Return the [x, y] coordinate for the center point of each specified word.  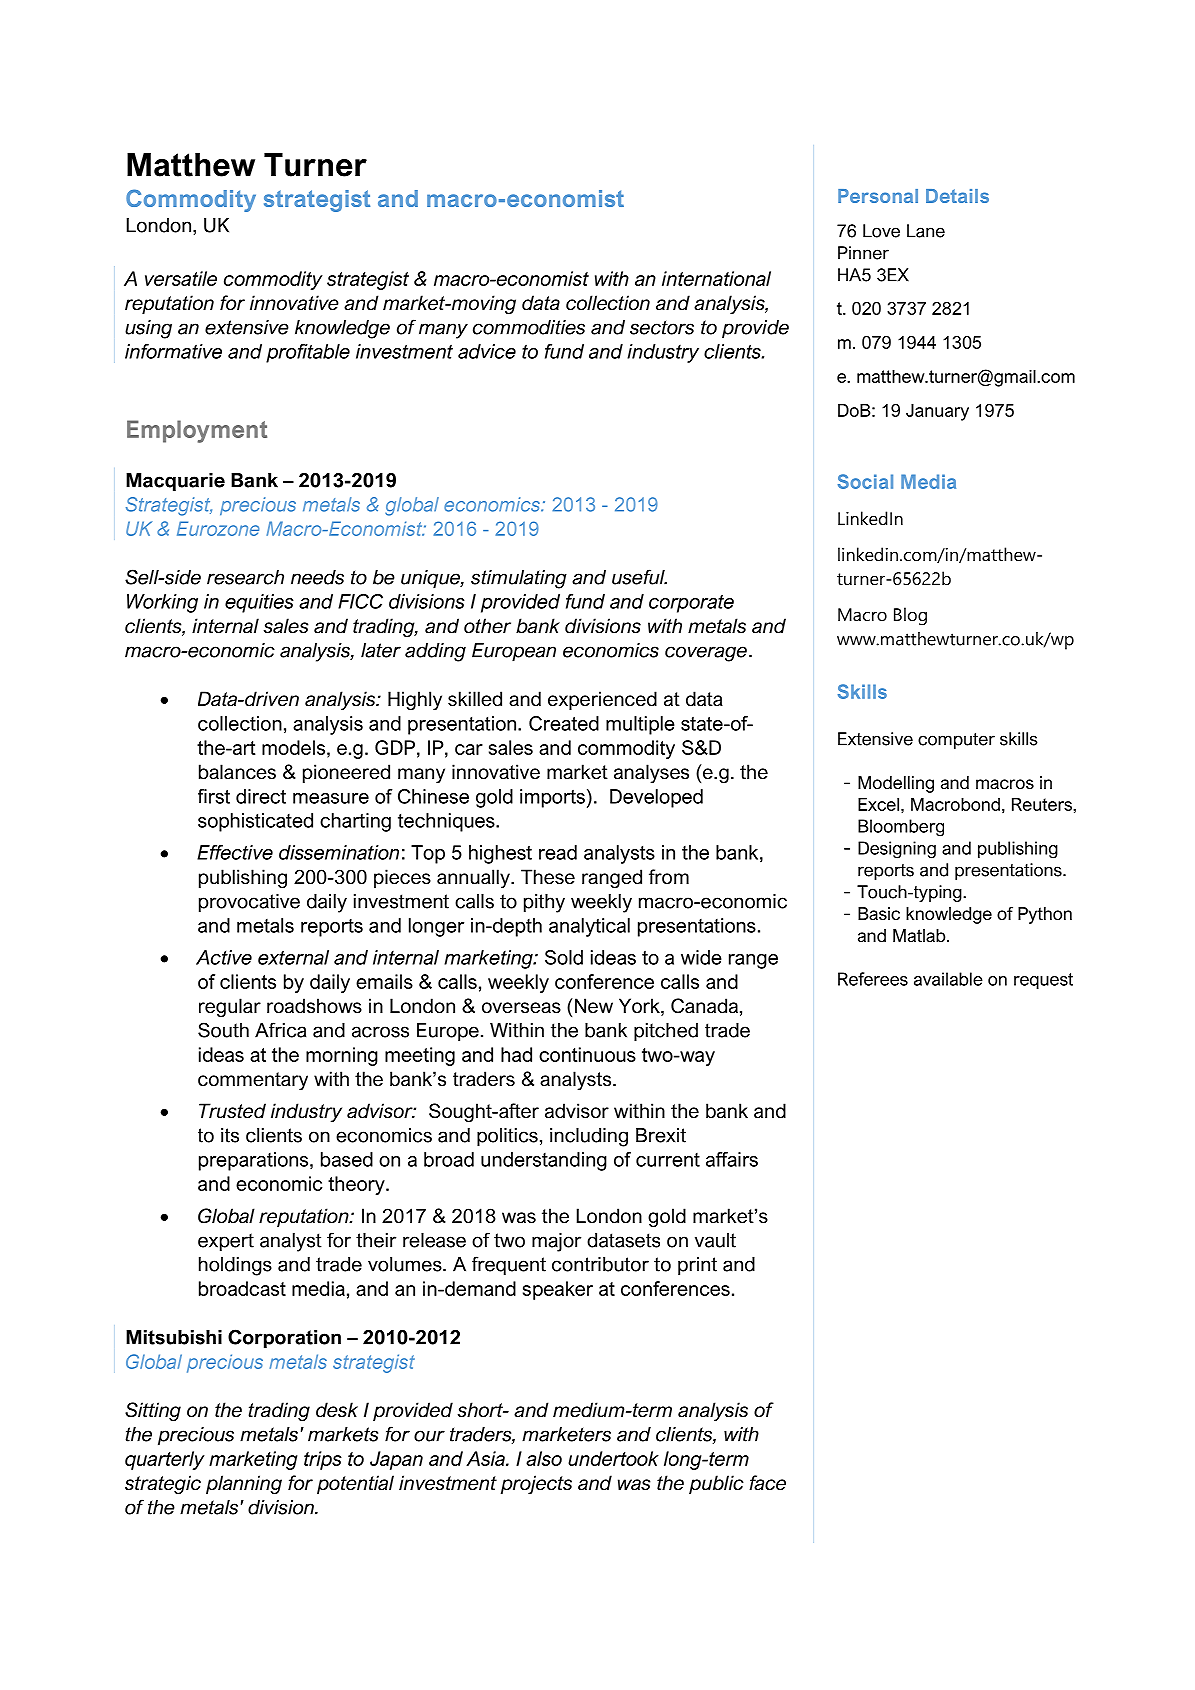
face [767, 1483]
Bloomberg [901, 828]
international [716, 278]
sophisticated [255, 822]
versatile [181, 278]
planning [244, 1484]
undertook [613, 1458]
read [558, 852]
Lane [926, 231]
